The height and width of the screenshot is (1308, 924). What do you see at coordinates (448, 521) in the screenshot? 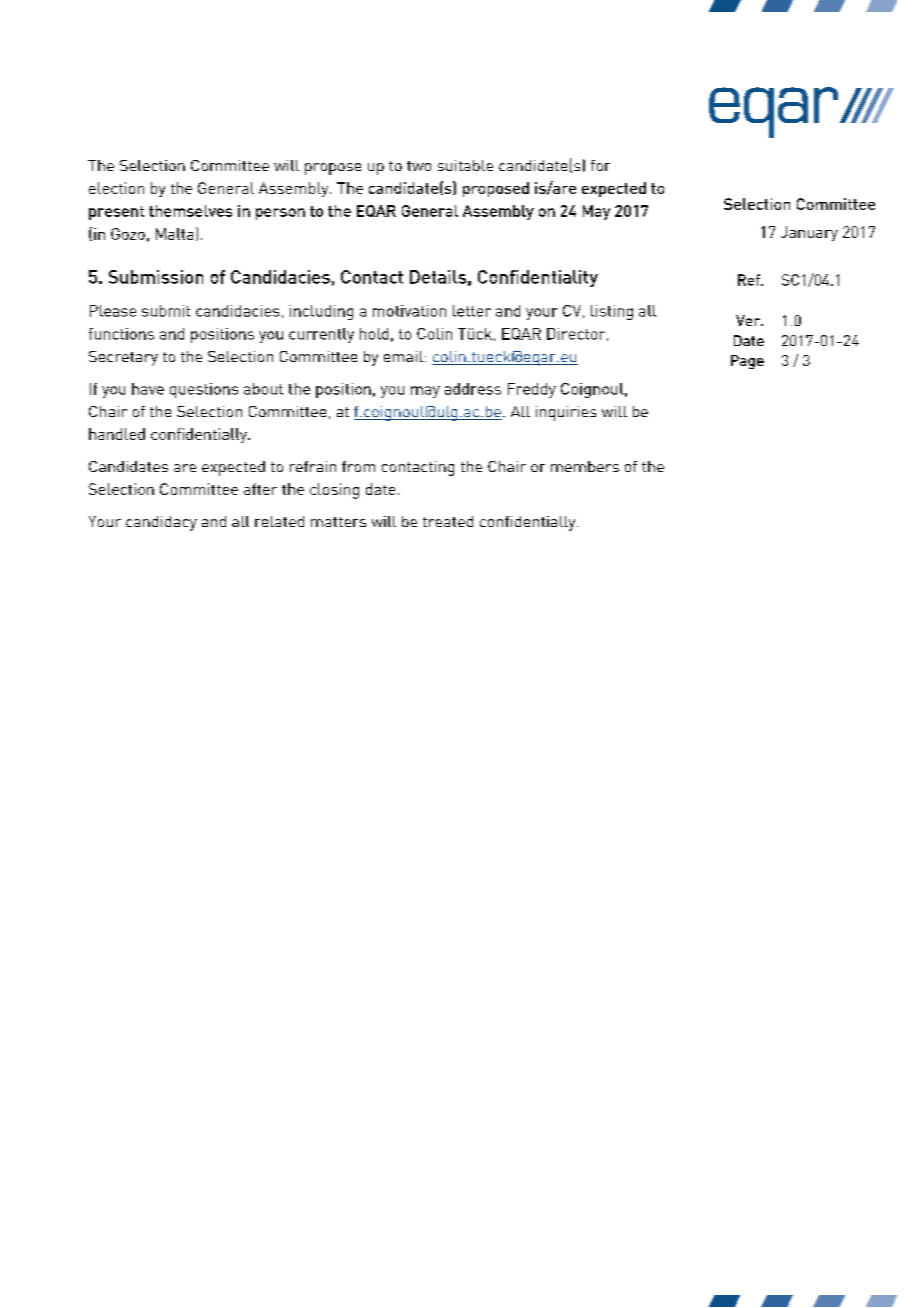
I see `treated` at bounding box center [448, 521].
